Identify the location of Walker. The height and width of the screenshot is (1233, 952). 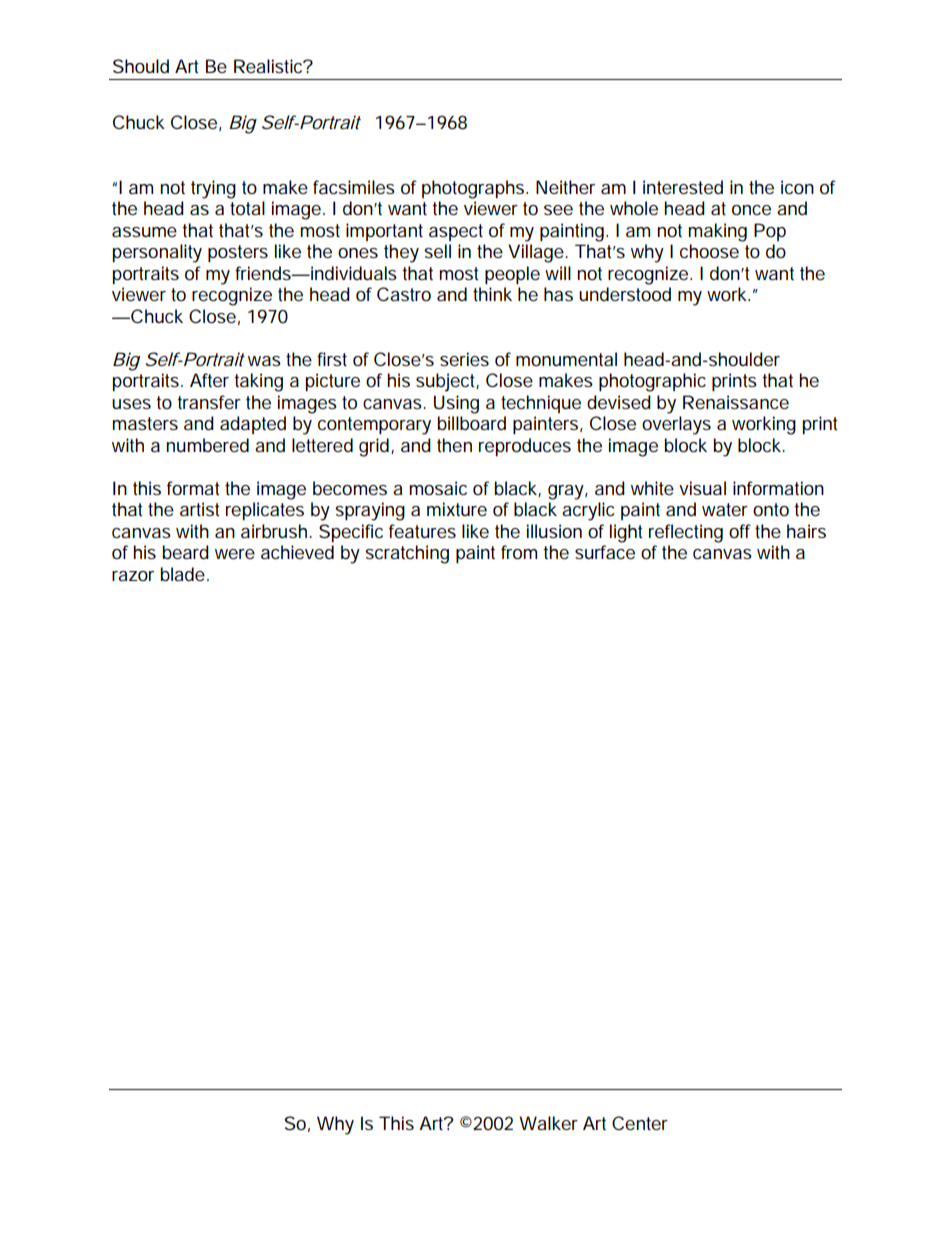
(548, 1123).
